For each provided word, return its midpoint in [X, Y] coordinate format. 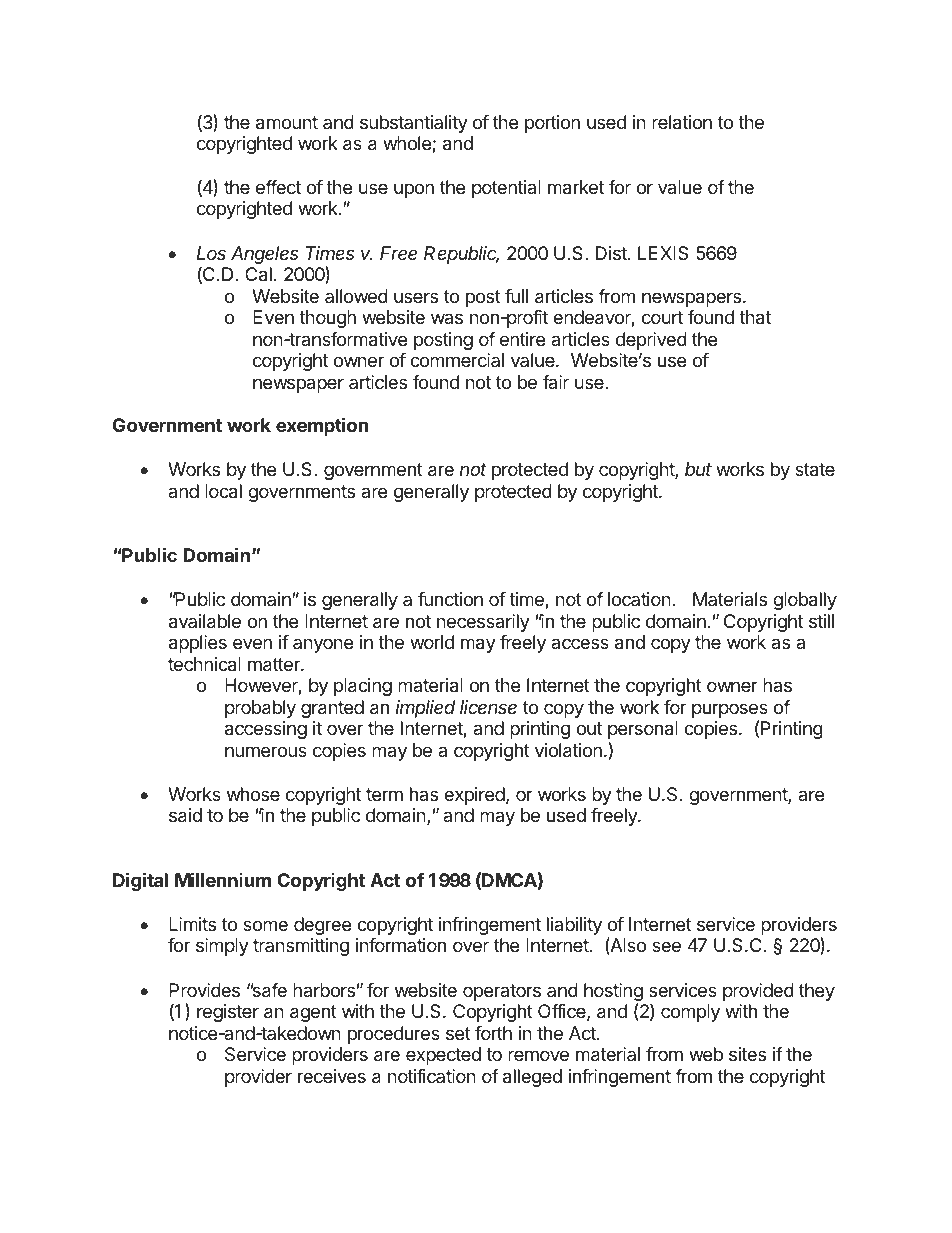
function [450, 599]
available [205, 621]
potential [506, 189]
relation [682, 122]
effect [278, 187]
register [228, 1013]
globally [805, 601]
